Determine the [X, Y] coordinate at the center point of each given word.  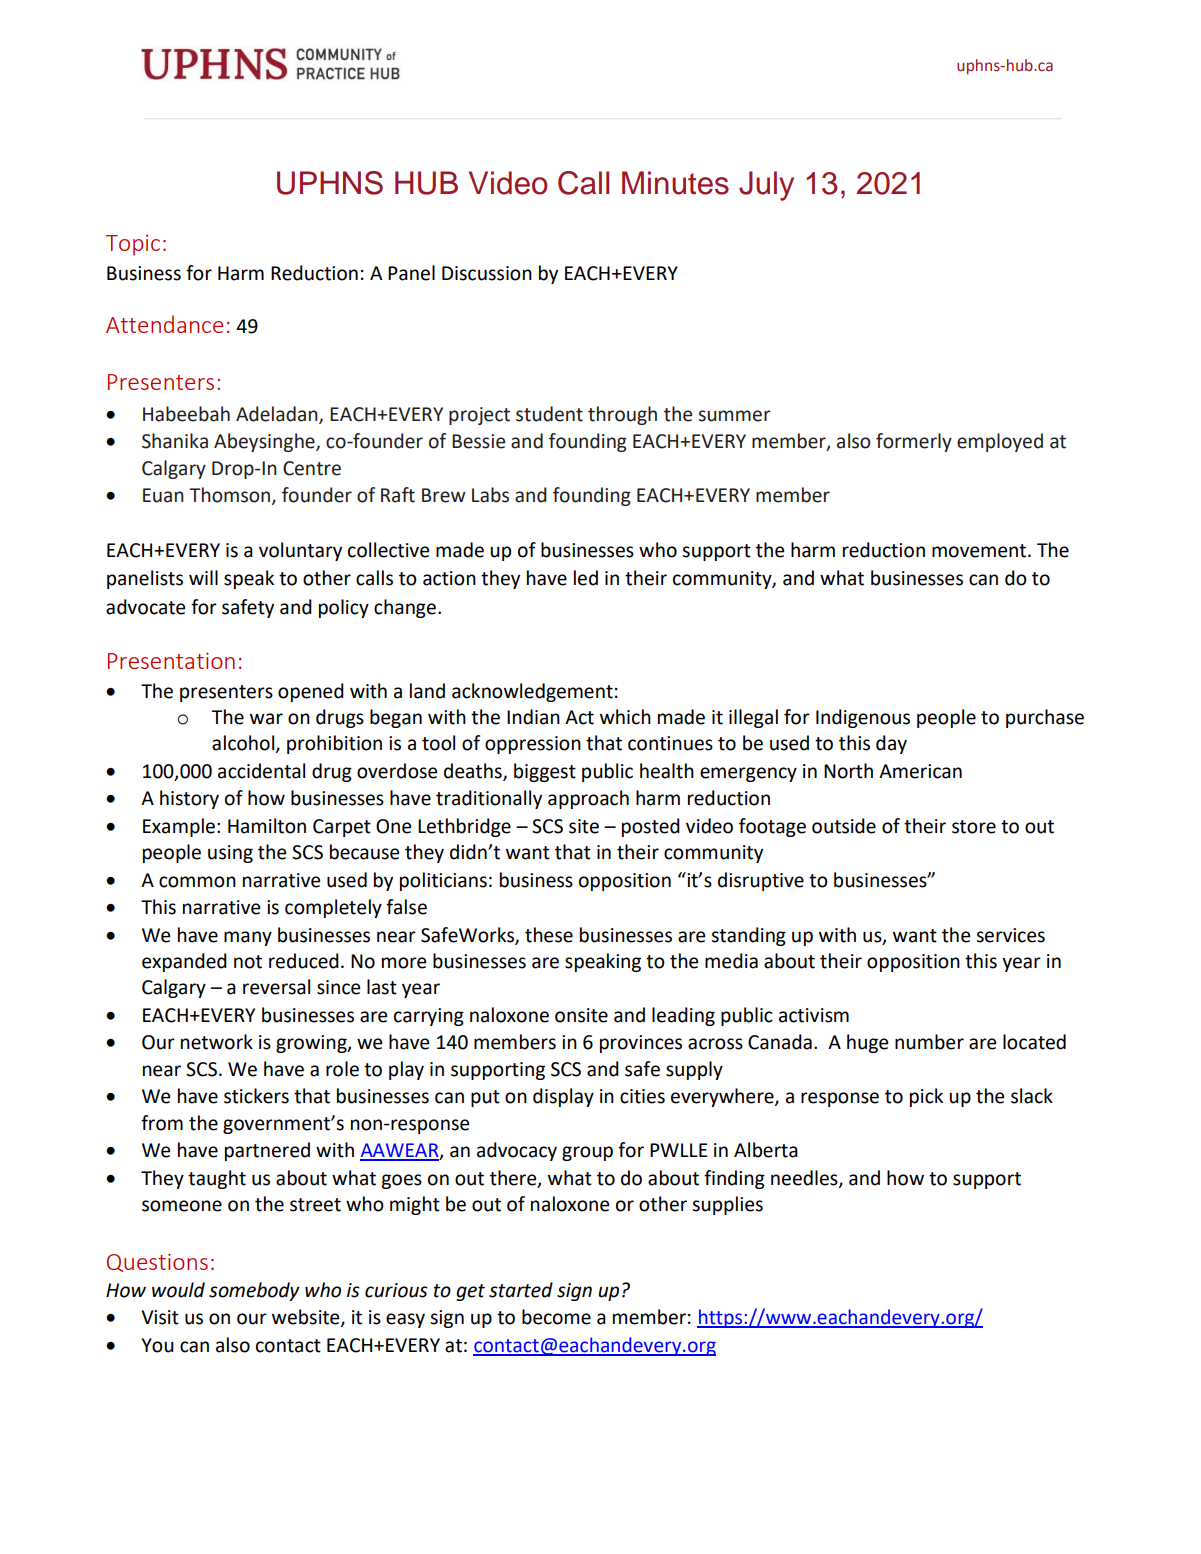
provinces [641, 1044]
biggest [545, 772]
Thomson [229, 495]
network [217, 1042]
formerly [914, 442]
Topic [133, 245]
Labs [490, 495]
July [766, 186]
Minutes [675, 183]
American [920, 771]
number [929, 1042]
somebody [254, 1291]
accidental [261, 771]
